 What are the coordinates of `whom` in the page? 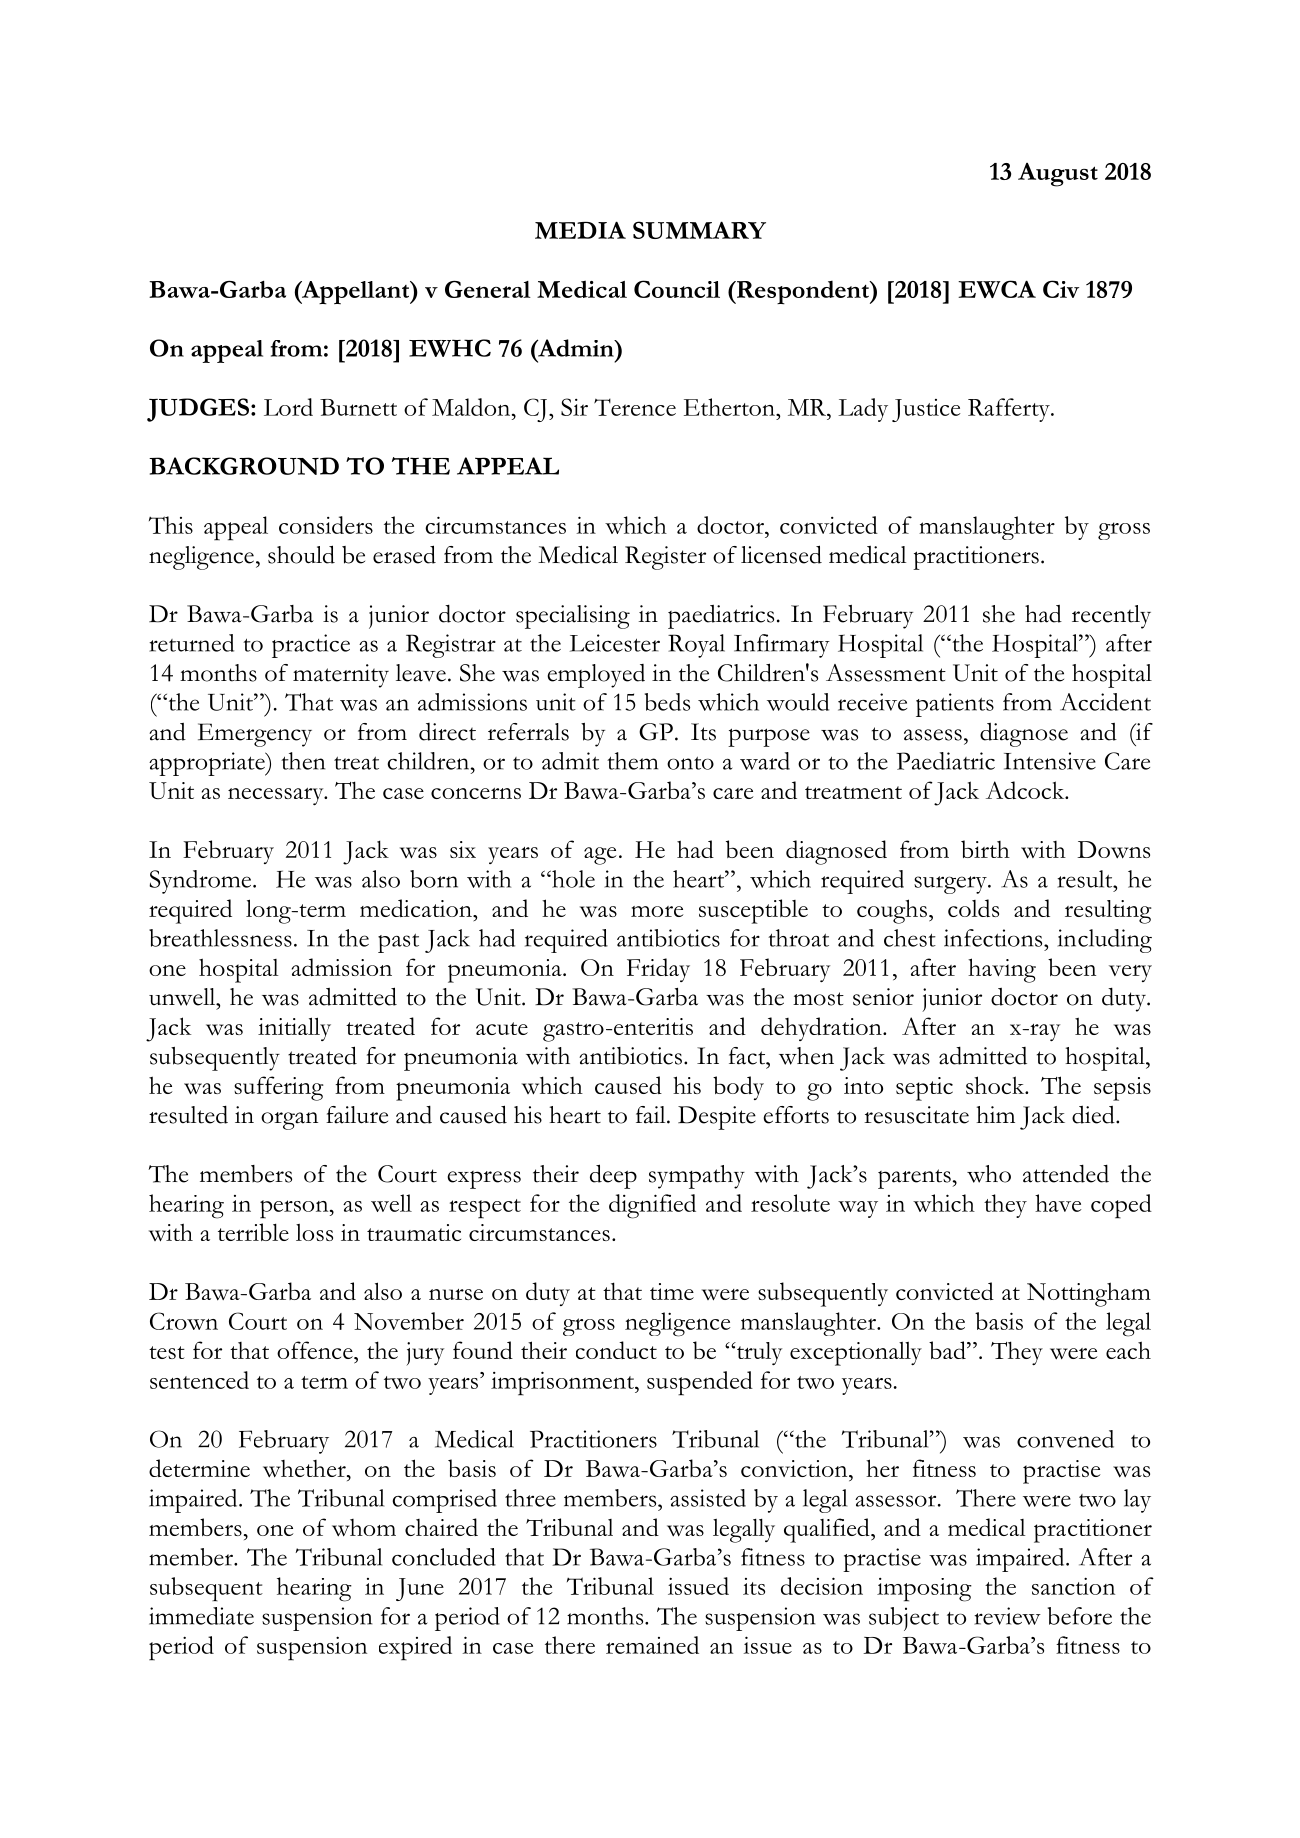 It's located at (364, 1528).
